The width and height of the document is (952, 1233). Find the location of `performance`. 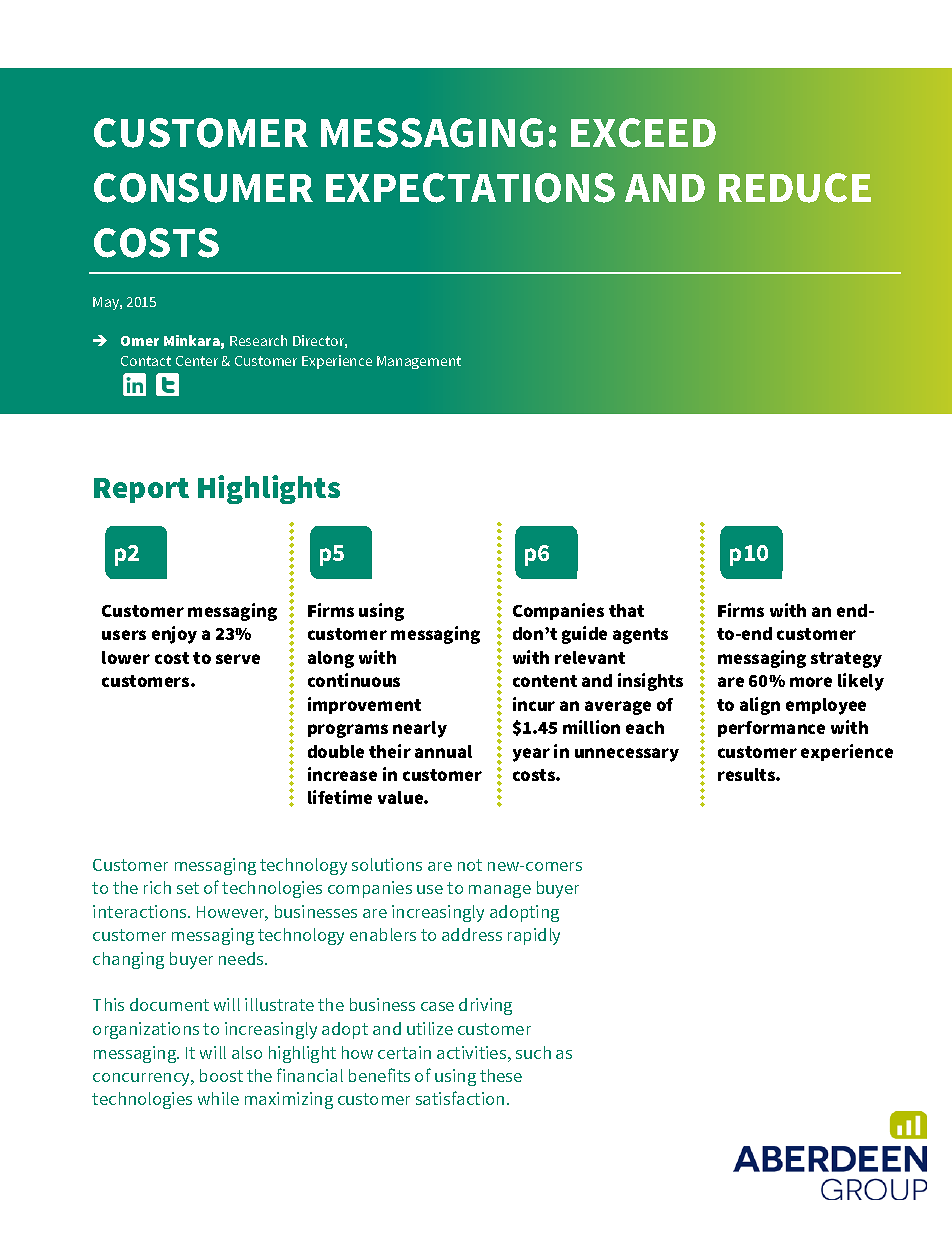

performance is located at coordinates (771, 729).
